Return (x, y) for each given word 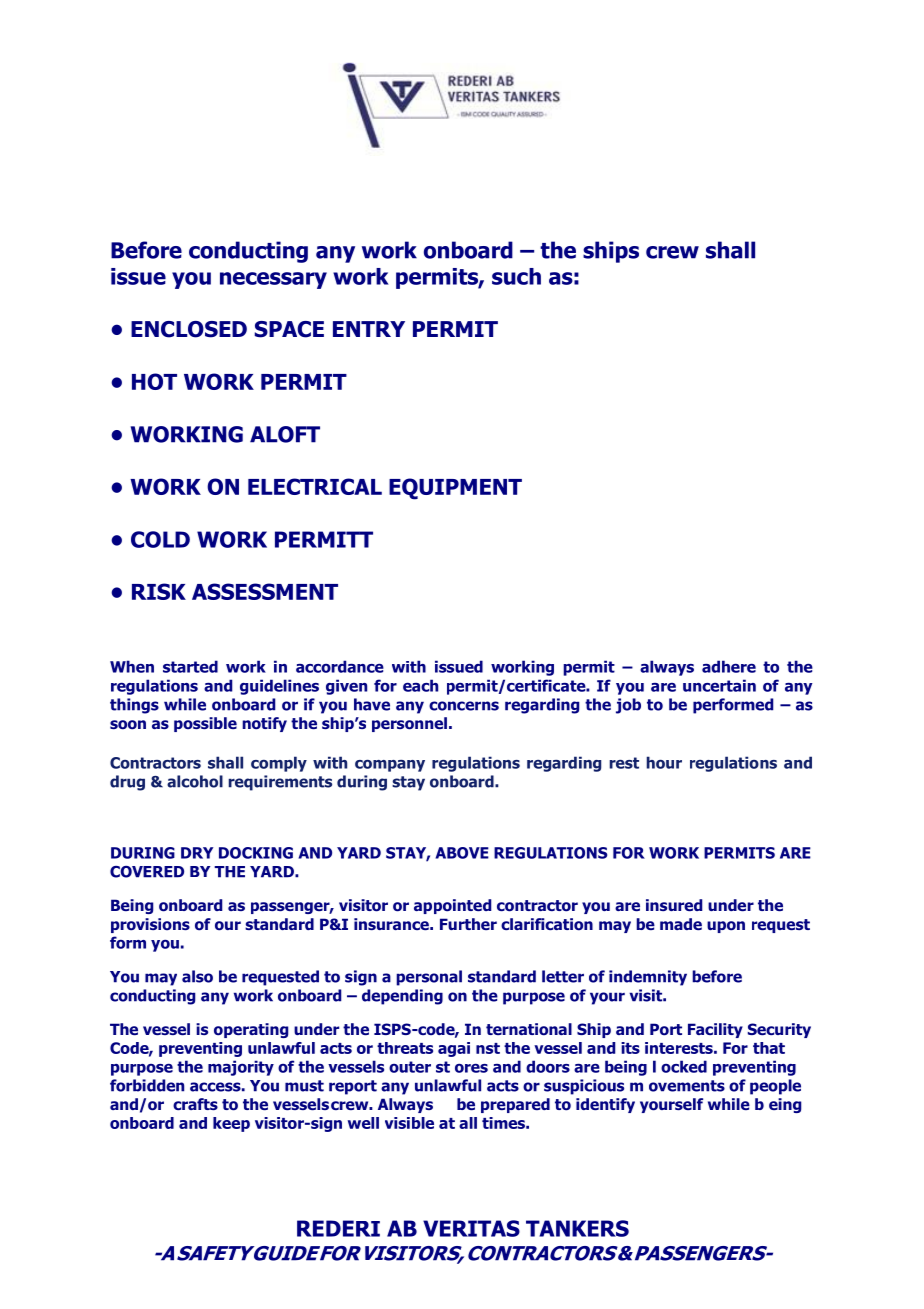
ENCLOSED (189, 329)
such (516, 276)
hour (664, 762)
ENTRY (369, 329)
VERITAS (471, 1228)
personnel (409, 724)
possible (205, 724)
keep (231, 1124)
